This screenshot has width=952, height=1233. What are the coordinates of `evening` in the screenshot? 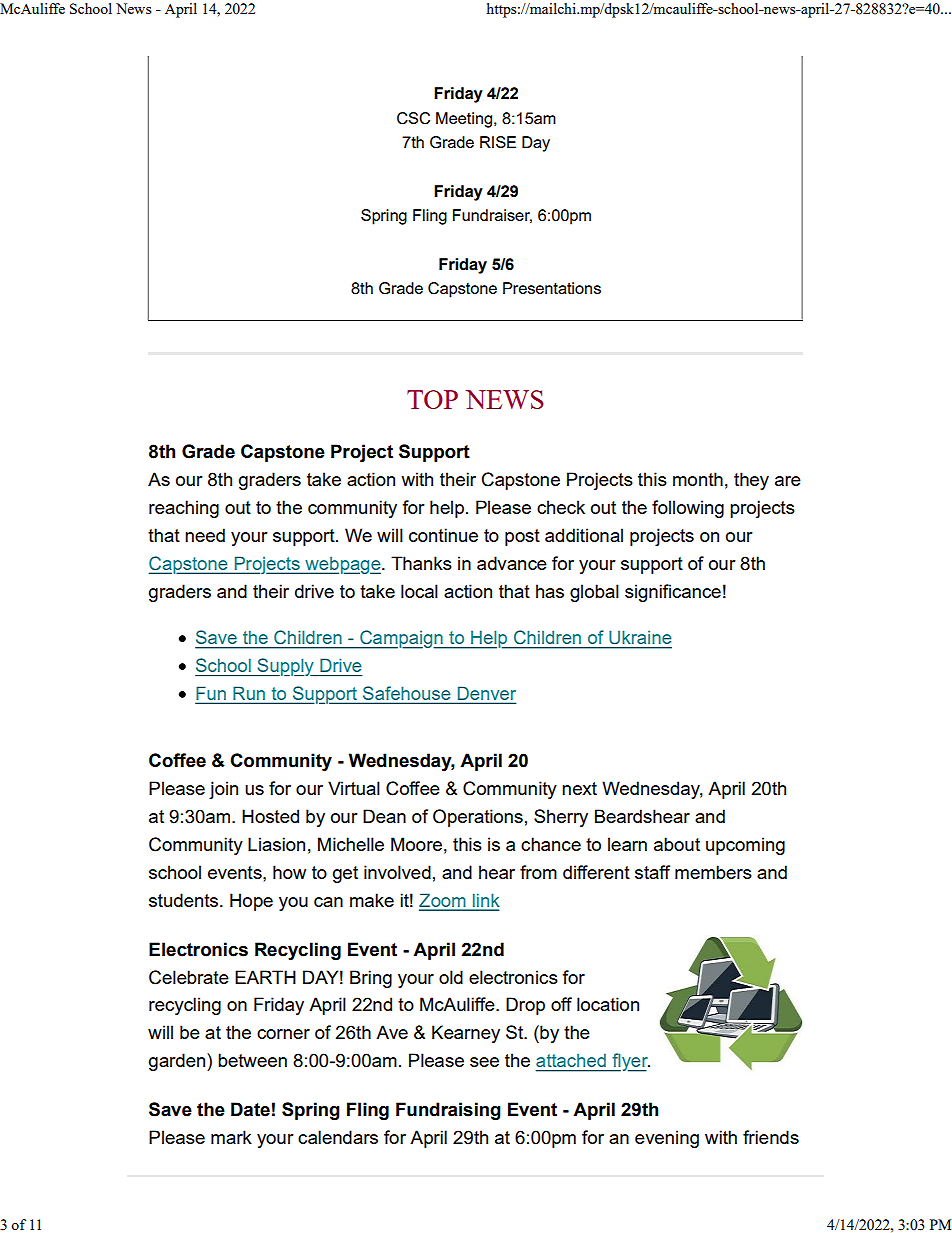 It's located at (667, 1139).
